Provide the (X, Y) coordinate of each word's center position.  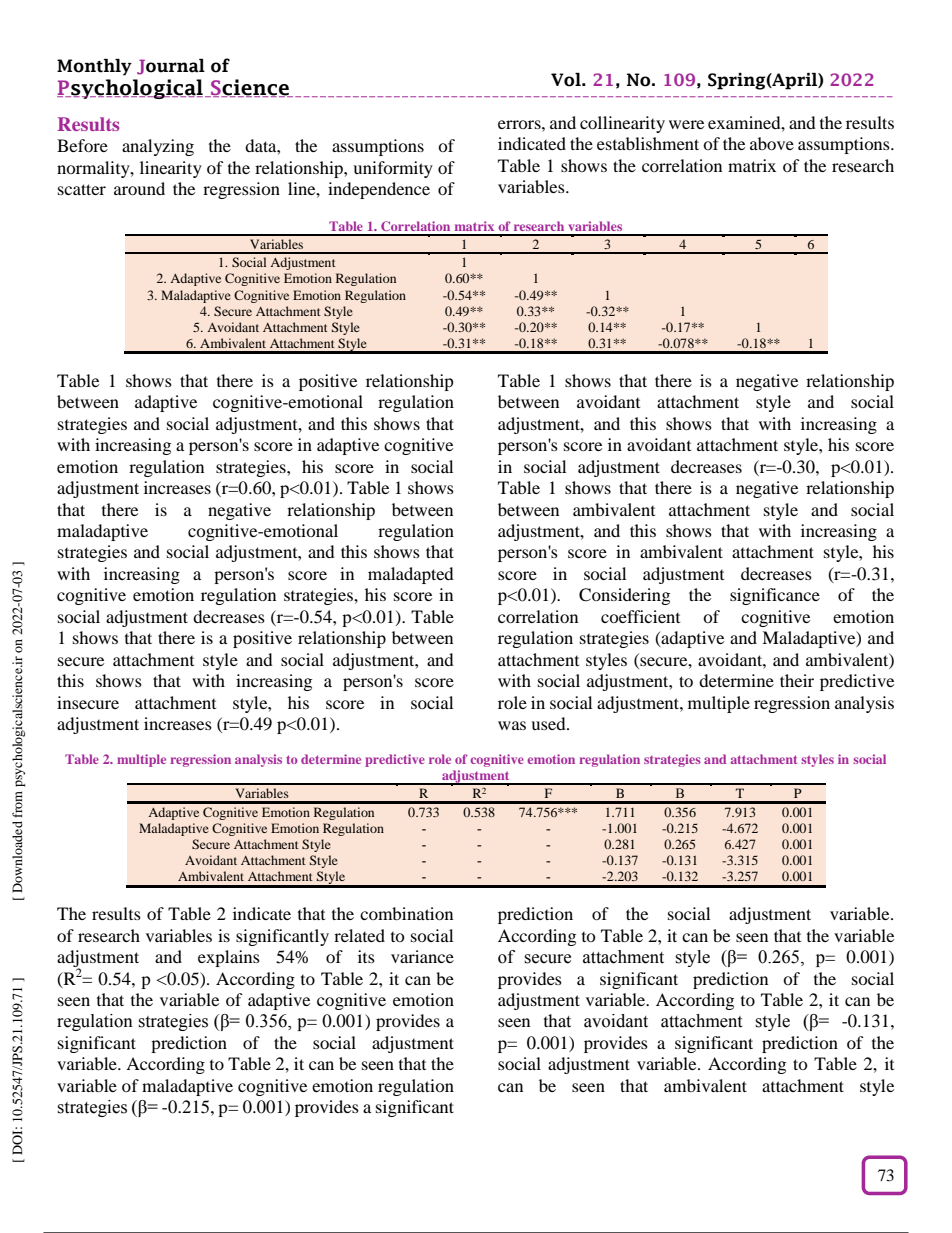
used (549, 723)
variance (422, 956)
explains (229, 958)
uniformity (393, 169)
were (686, 124)
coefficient (640, 616)
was (512, 725)
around (139, 188)
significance (775, 596)
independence (379, 190)
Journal (171, 67)
